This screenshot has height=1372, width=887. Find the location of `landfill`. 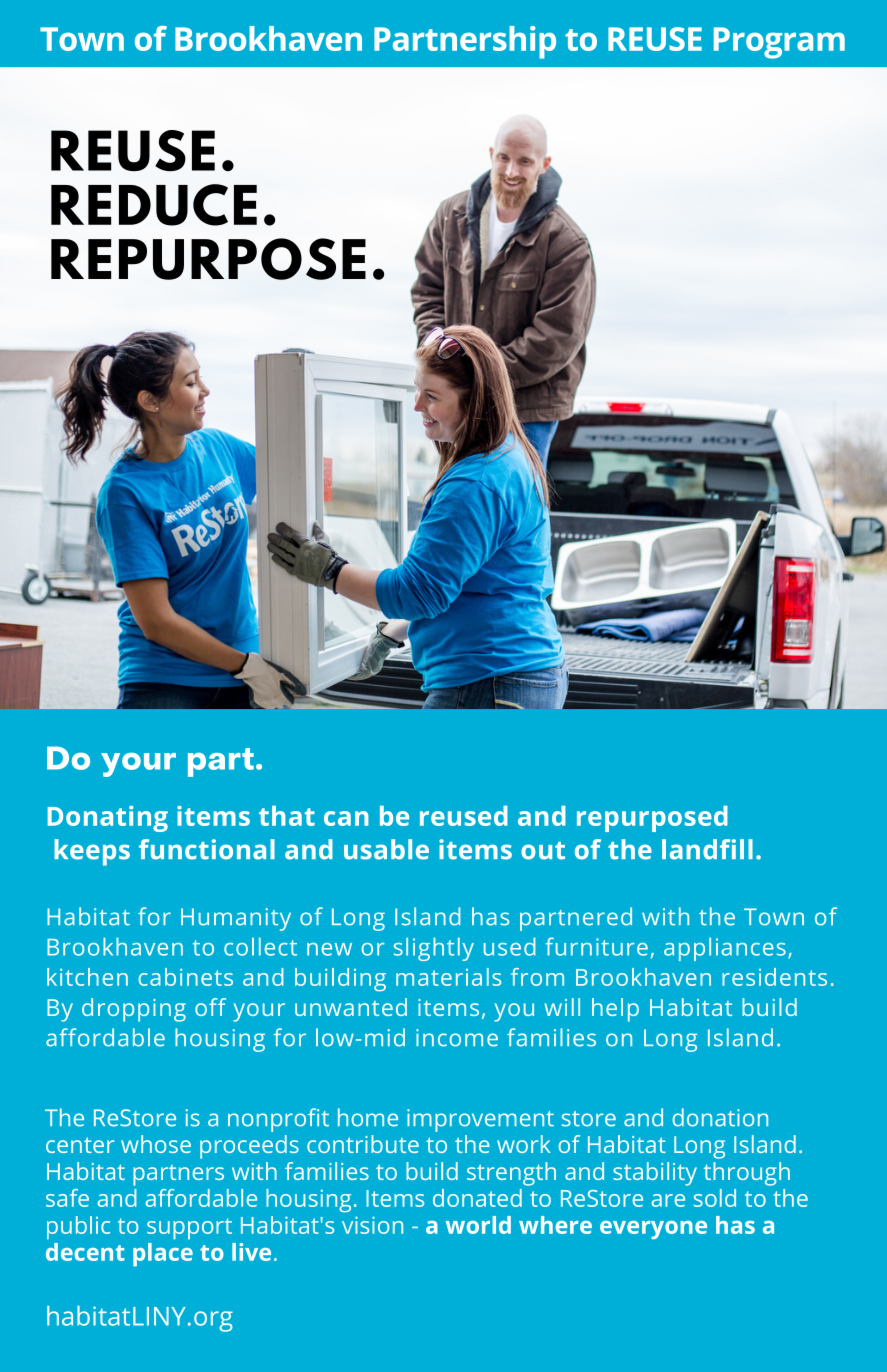

landfill is located at coordinates (707, 849).
